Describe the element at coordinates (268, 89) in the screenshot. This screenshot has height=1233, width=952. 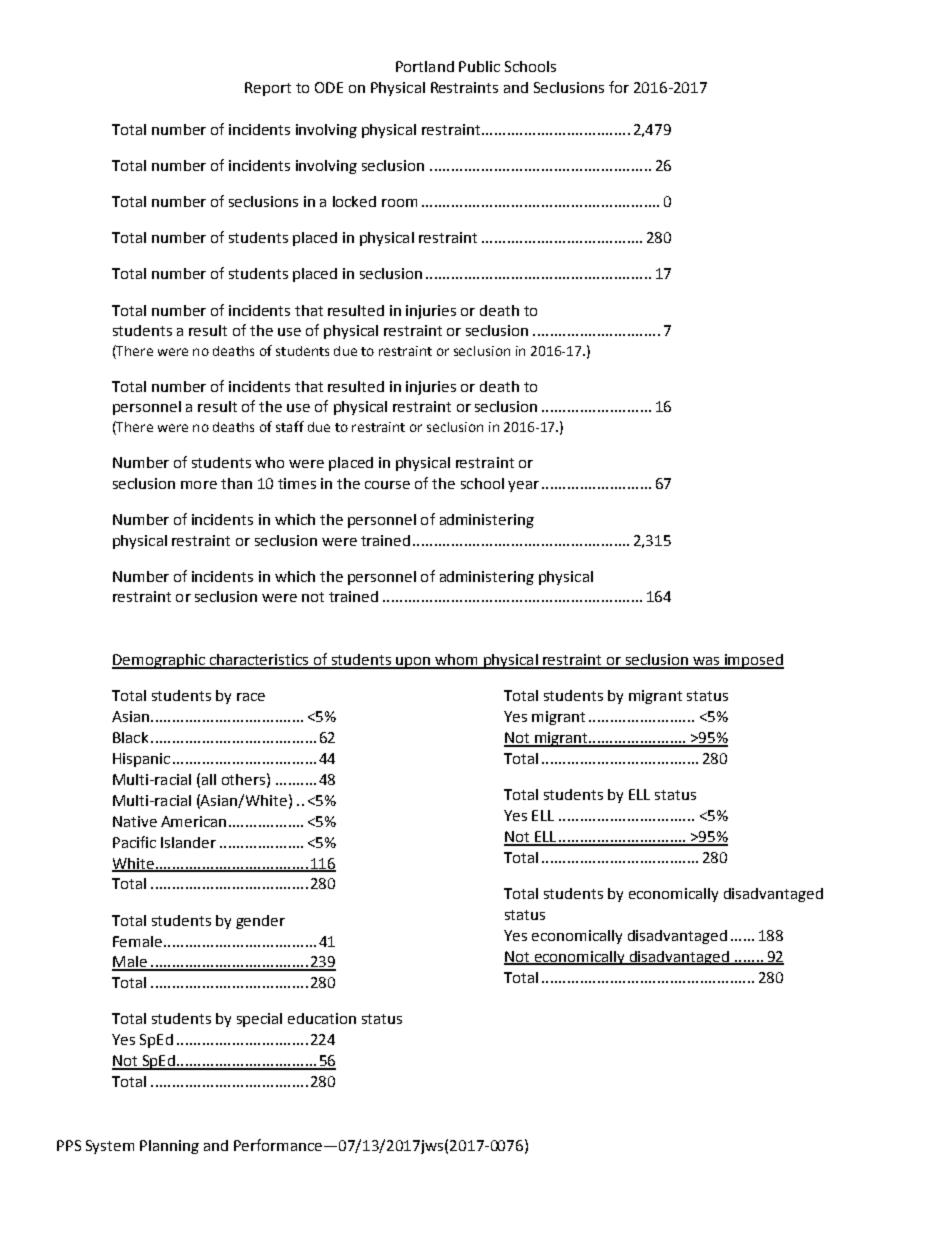
I see `Report` at that location.
